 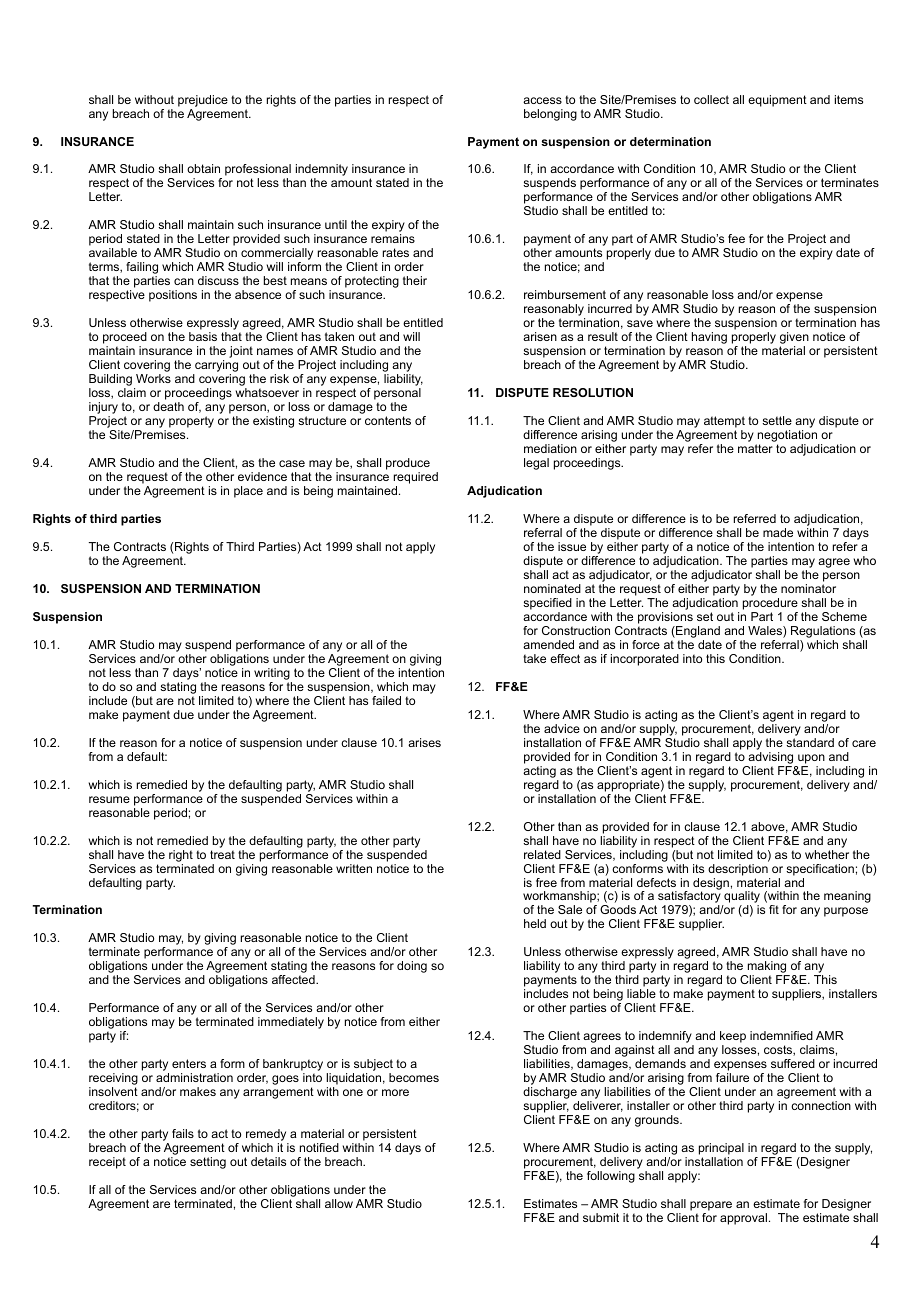 What do you see at coordinates (272, 674) in the screenshot?
I see `writing` at bounding box center [272, 674].
